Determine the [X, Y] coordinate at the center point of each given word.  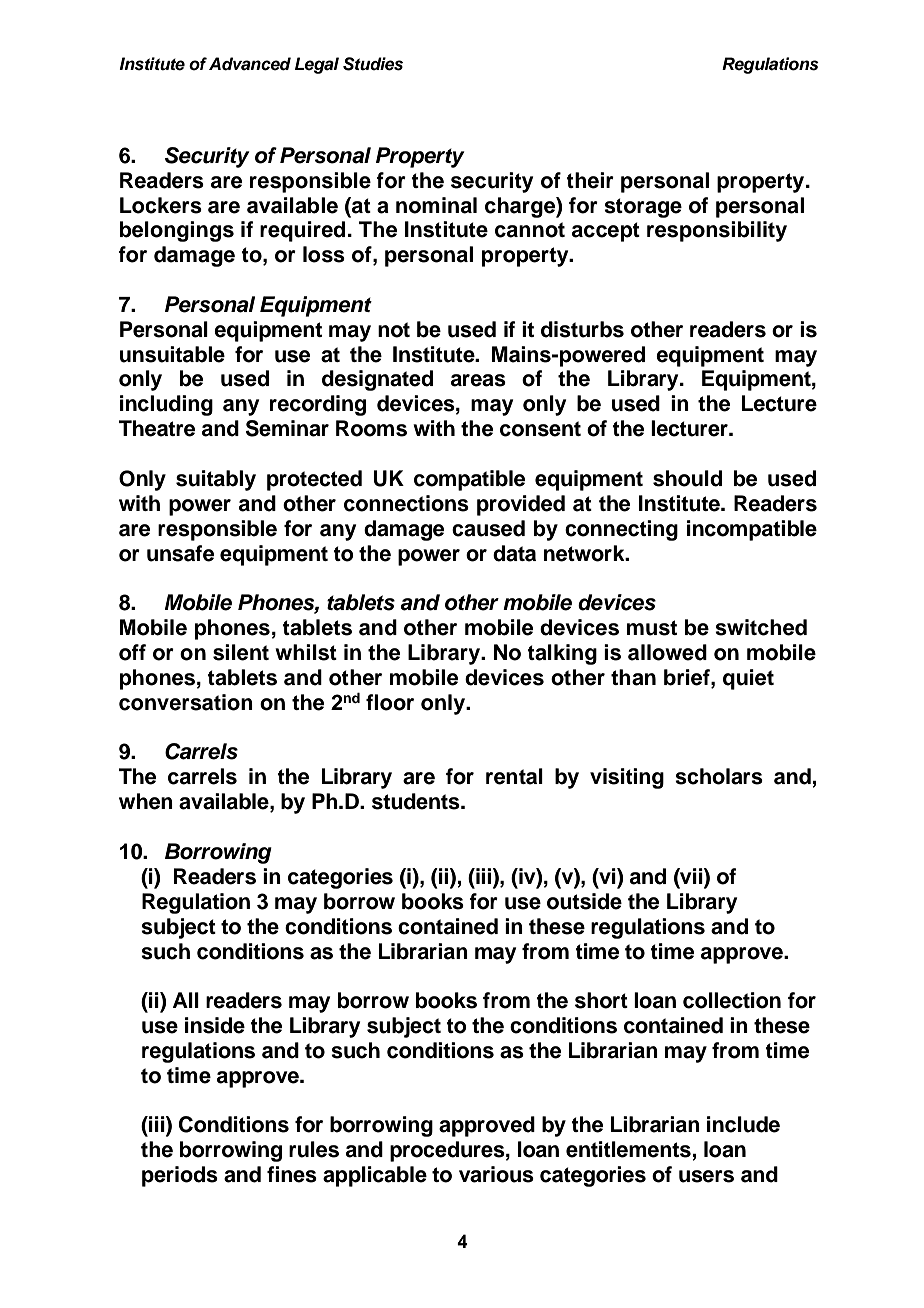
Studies [373, 64]
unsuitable [172, 354]
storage [643, 208]
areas [478, 380]
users [706, 1176]
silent [241, 652]
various [496, 1174]
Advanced [250, 64]
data [514, 553]
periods [180, 1176]
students [417, 801]
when [146, 801]
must [652, 628]
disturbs [582, 329]
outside [584, 901]
